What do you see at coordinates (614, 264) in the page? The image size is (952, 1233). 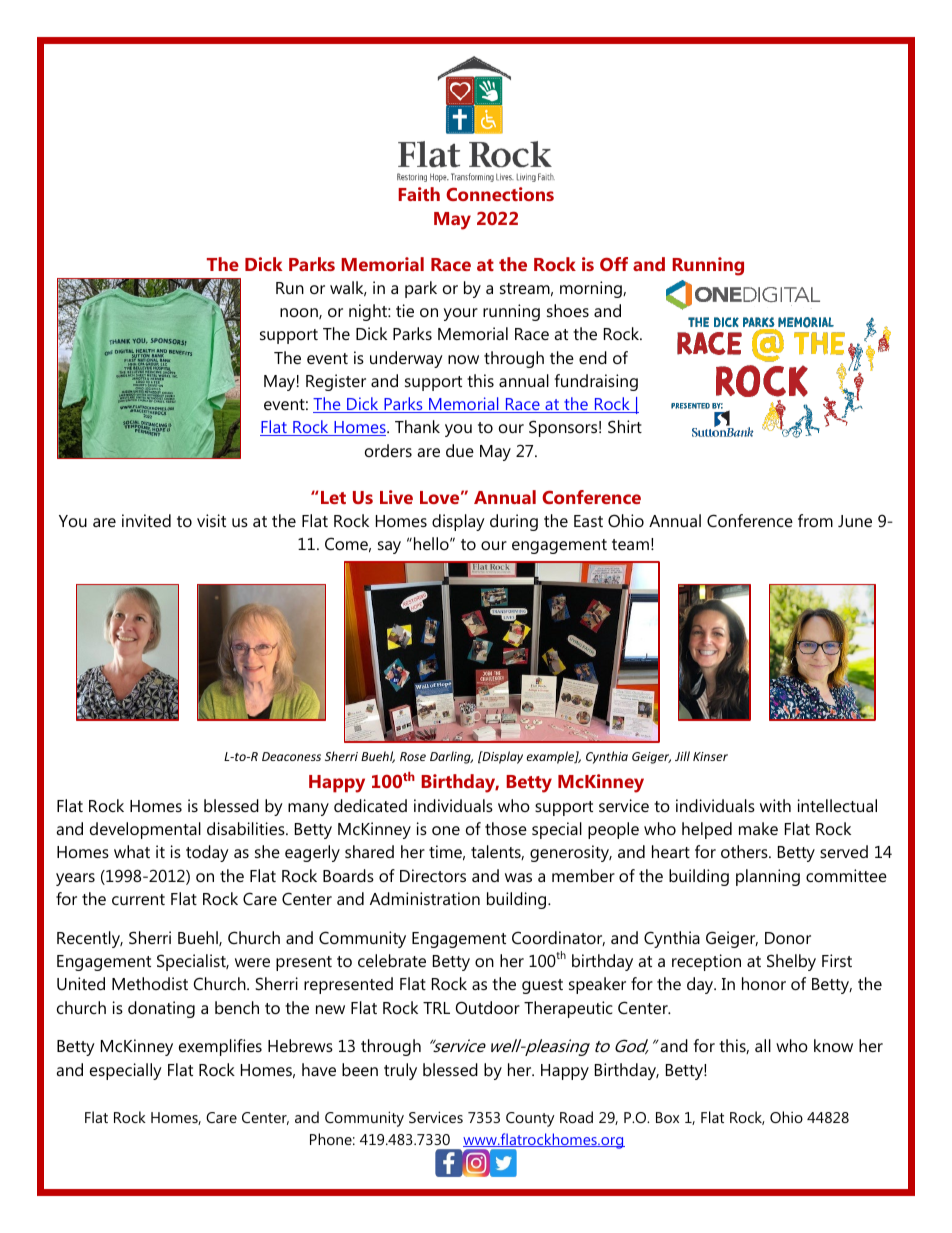 I see `Off` at bounding box center [614, 264].
